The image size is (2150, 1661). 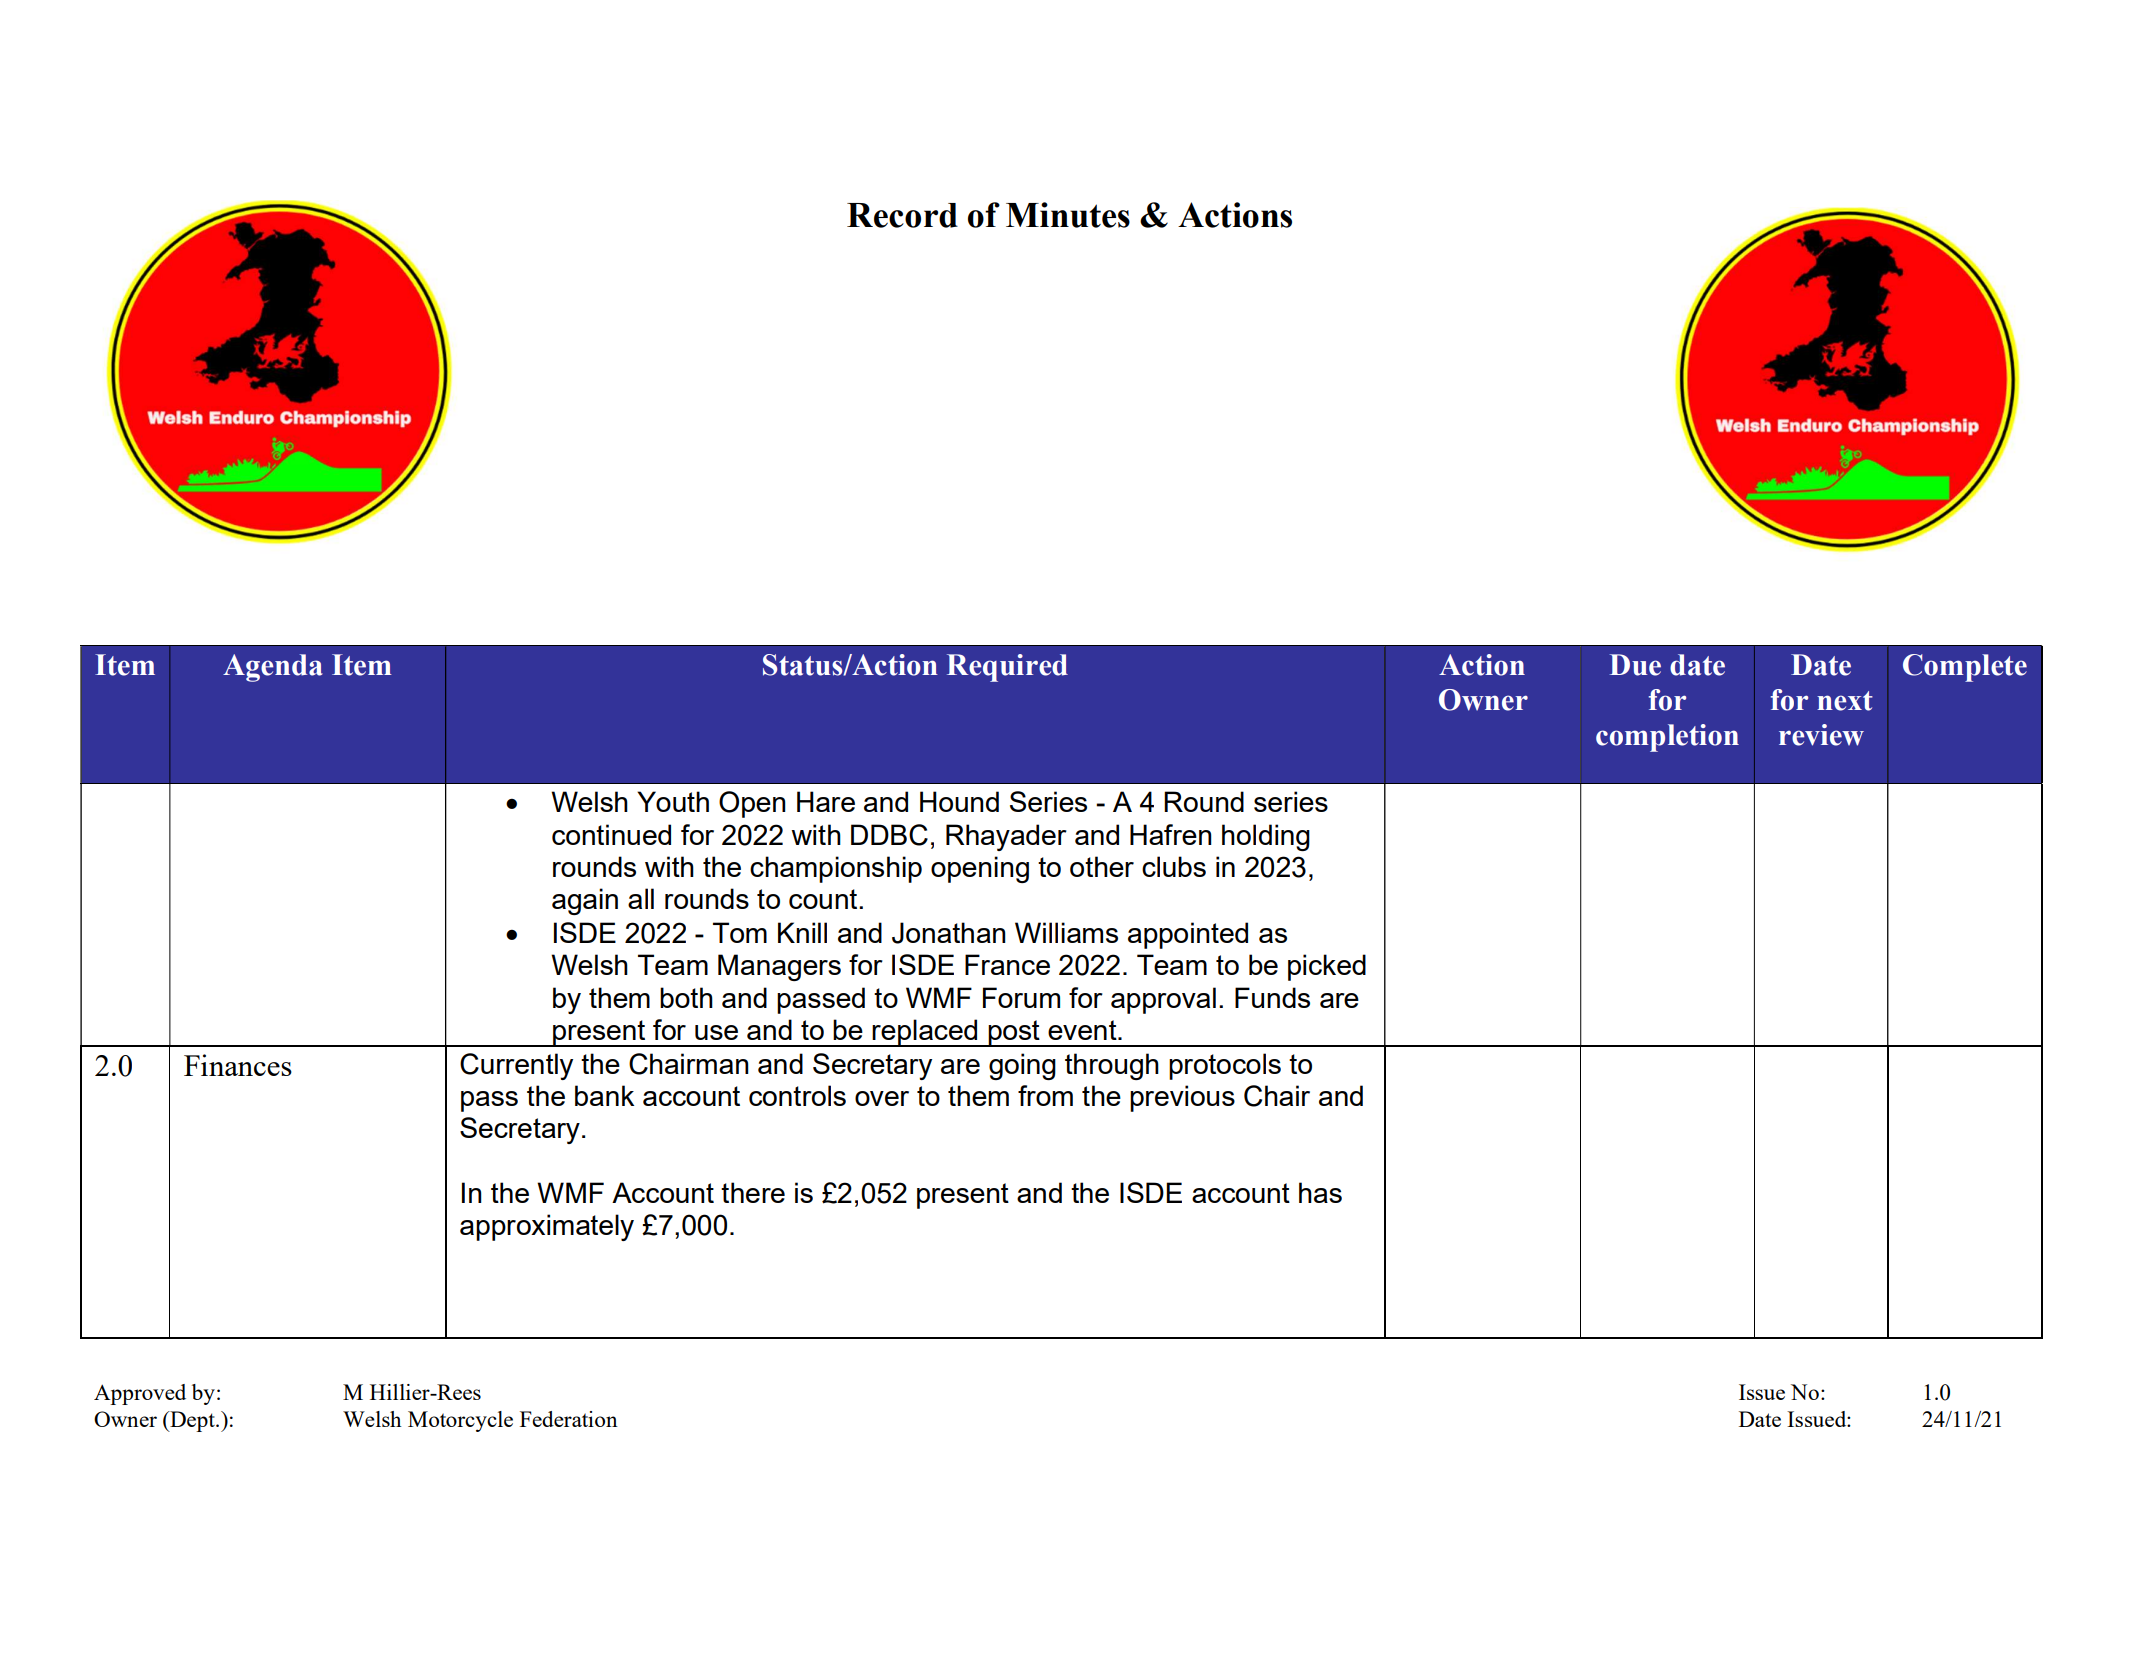 What do you see at coordinates (1320, 1192) in the document?
I see `has` at bounding box center [1320, 1192].
